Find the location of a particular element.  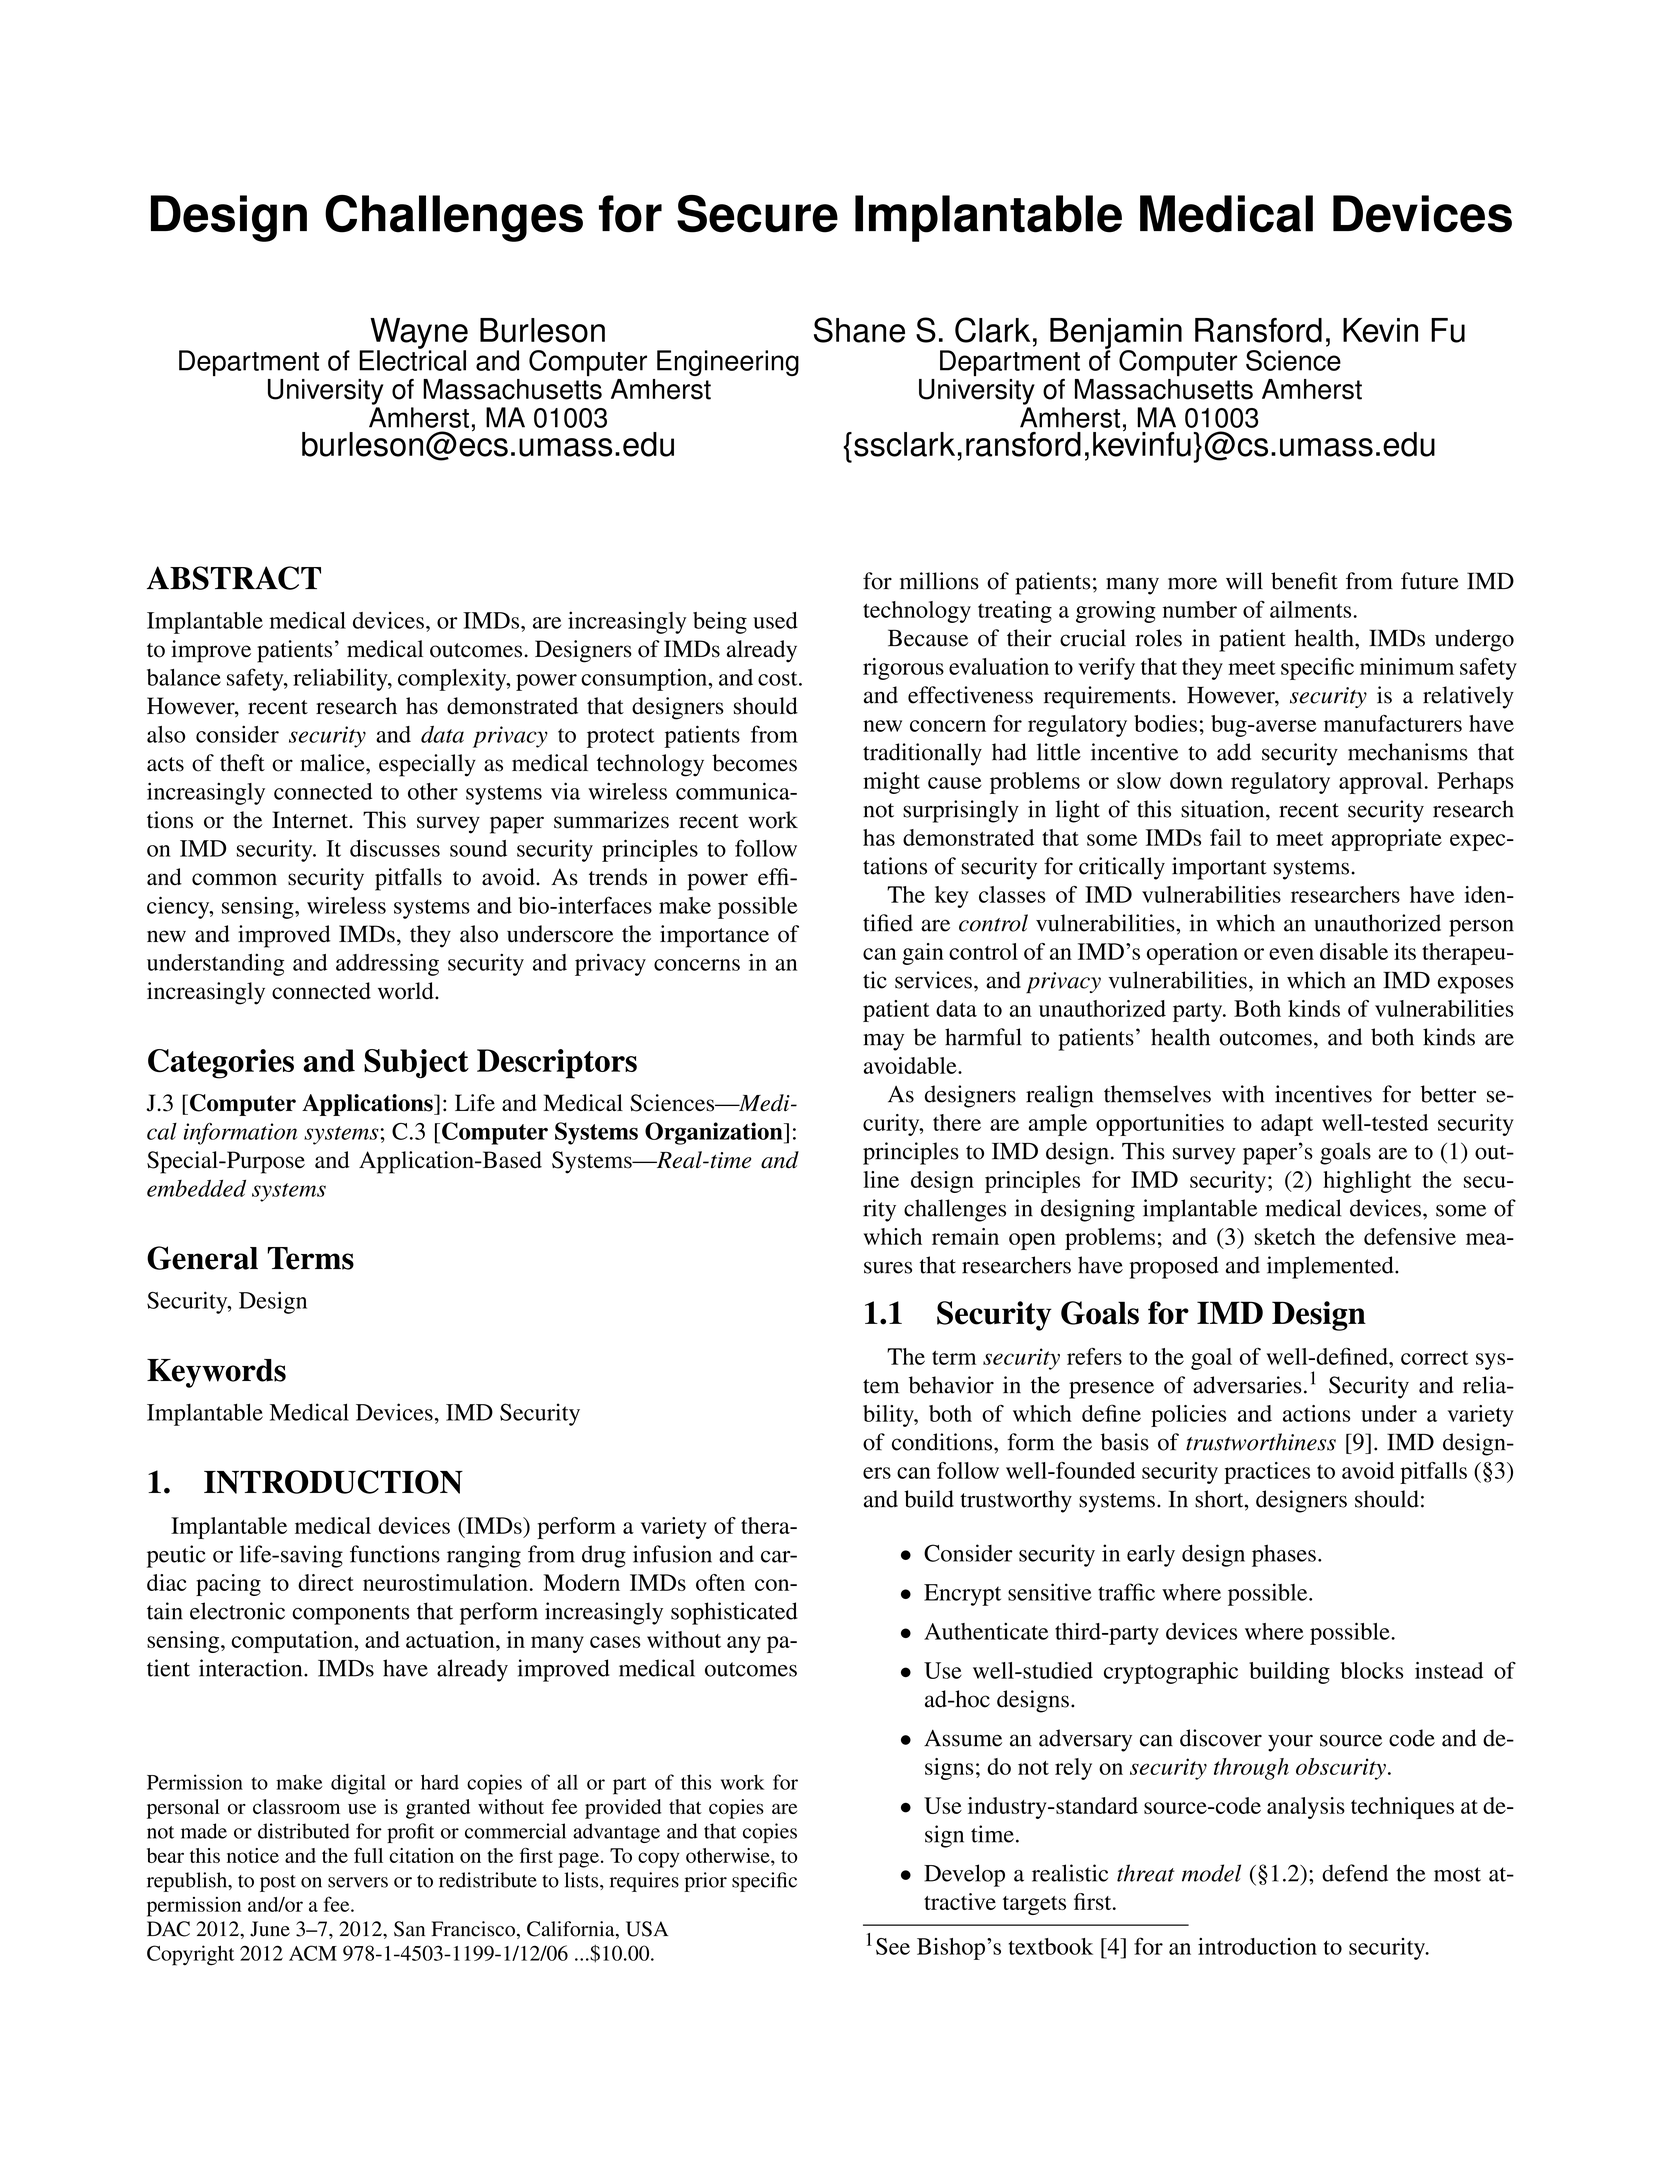

phases is located at coordinates (1284, 1555).
